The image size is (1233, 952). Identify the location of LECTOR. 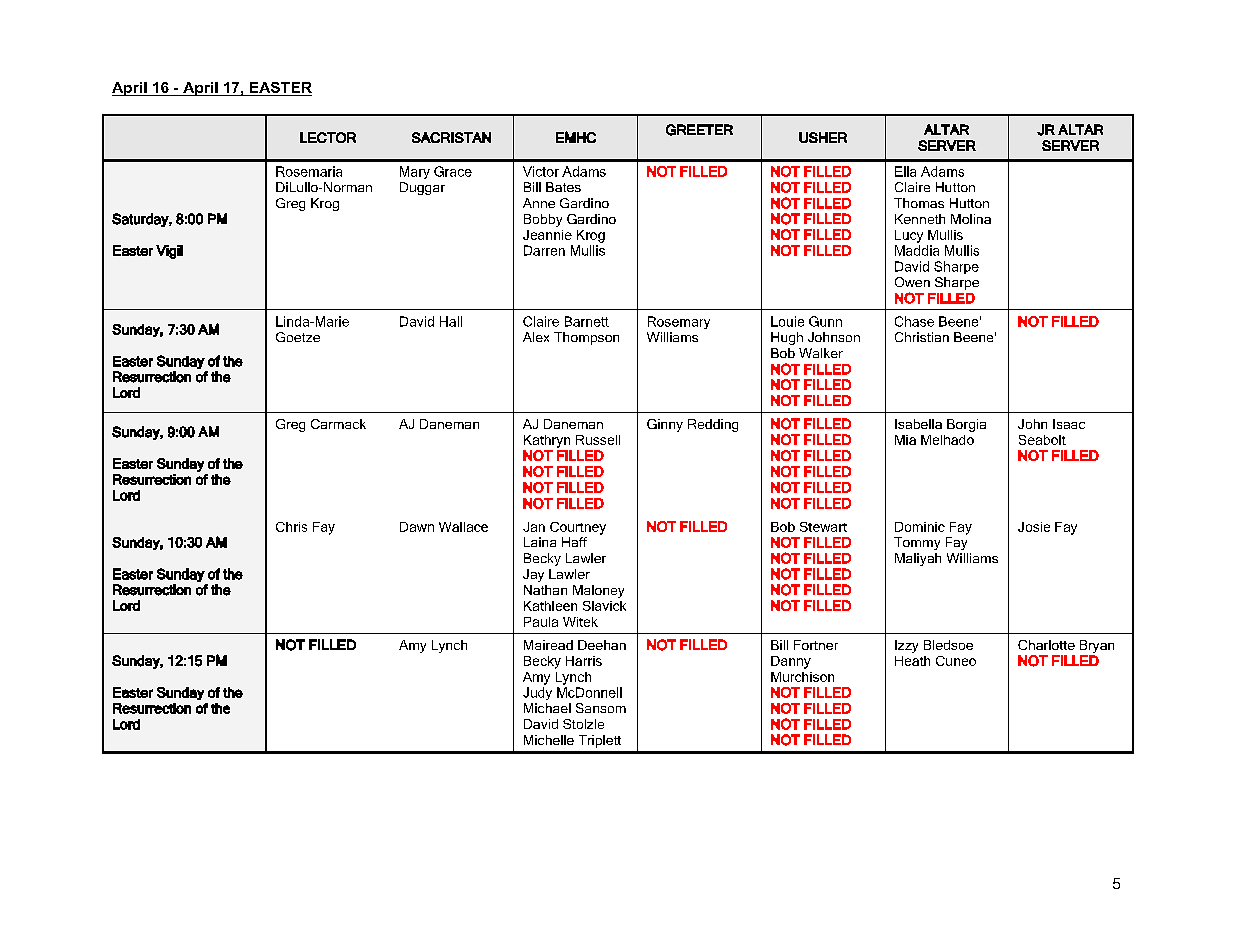
(328, 137).
